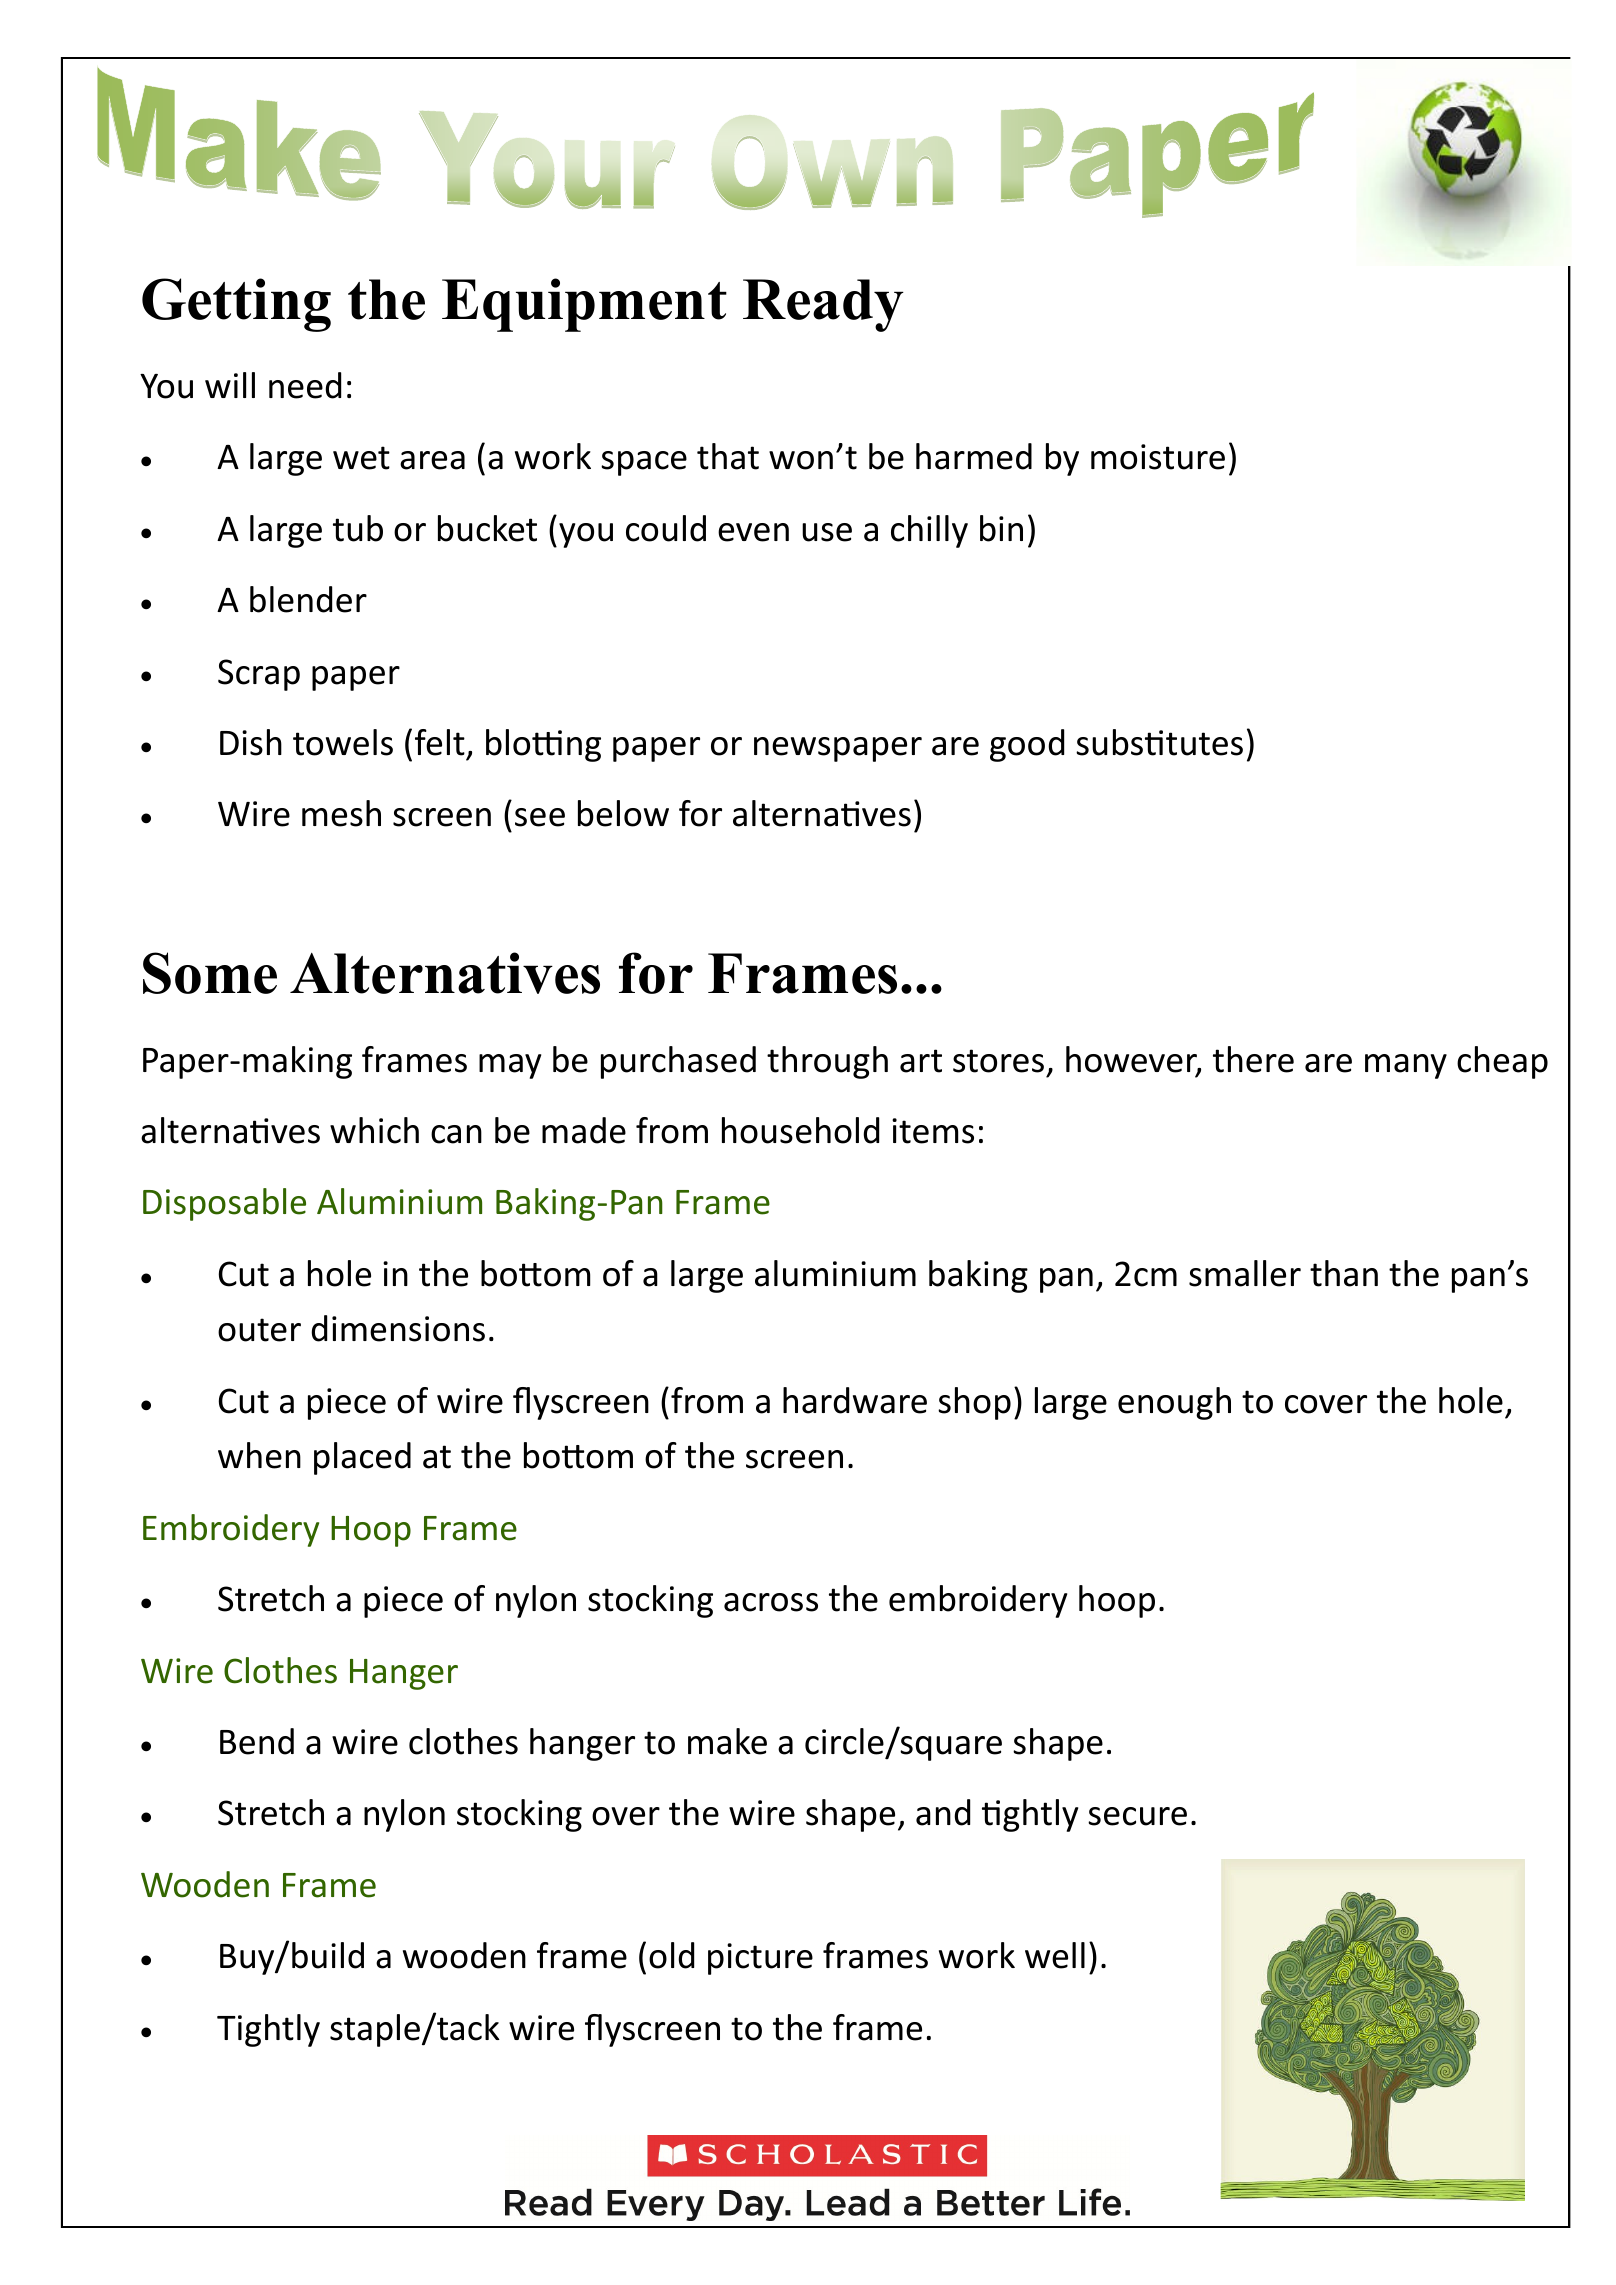 The height and width of the image is (2285, 1616). Describe the element at coordinates (760, 1959) in the image. I see `picture` at that location.
